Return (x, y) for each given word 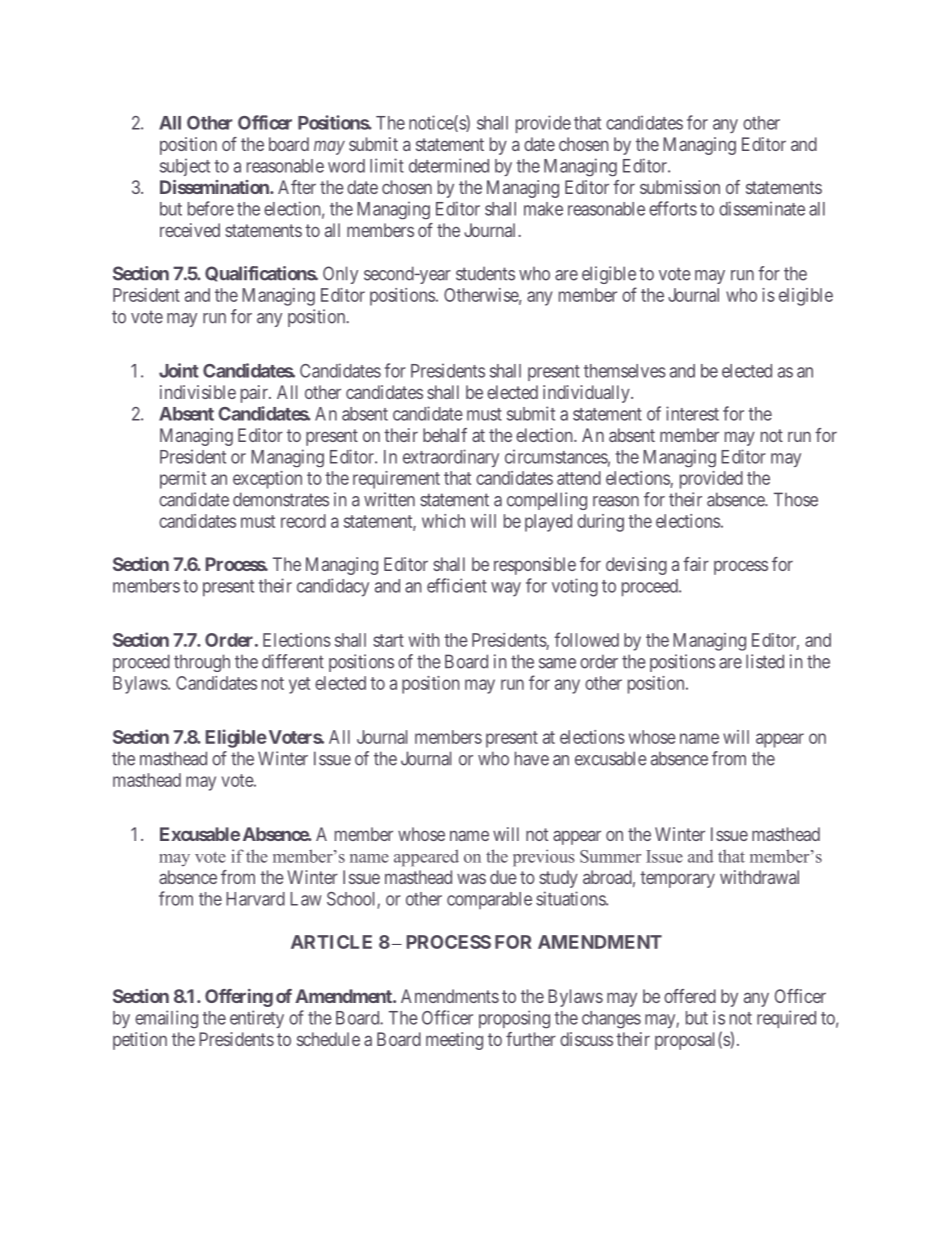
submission (680, 187)
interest (692, 413)
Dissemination (215, 187)
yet (299, 685)
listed (765, 661)
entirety (257, 1019)
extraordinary (451, 458)
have (532, 758)
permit (183, 480)
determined (449, 165)
